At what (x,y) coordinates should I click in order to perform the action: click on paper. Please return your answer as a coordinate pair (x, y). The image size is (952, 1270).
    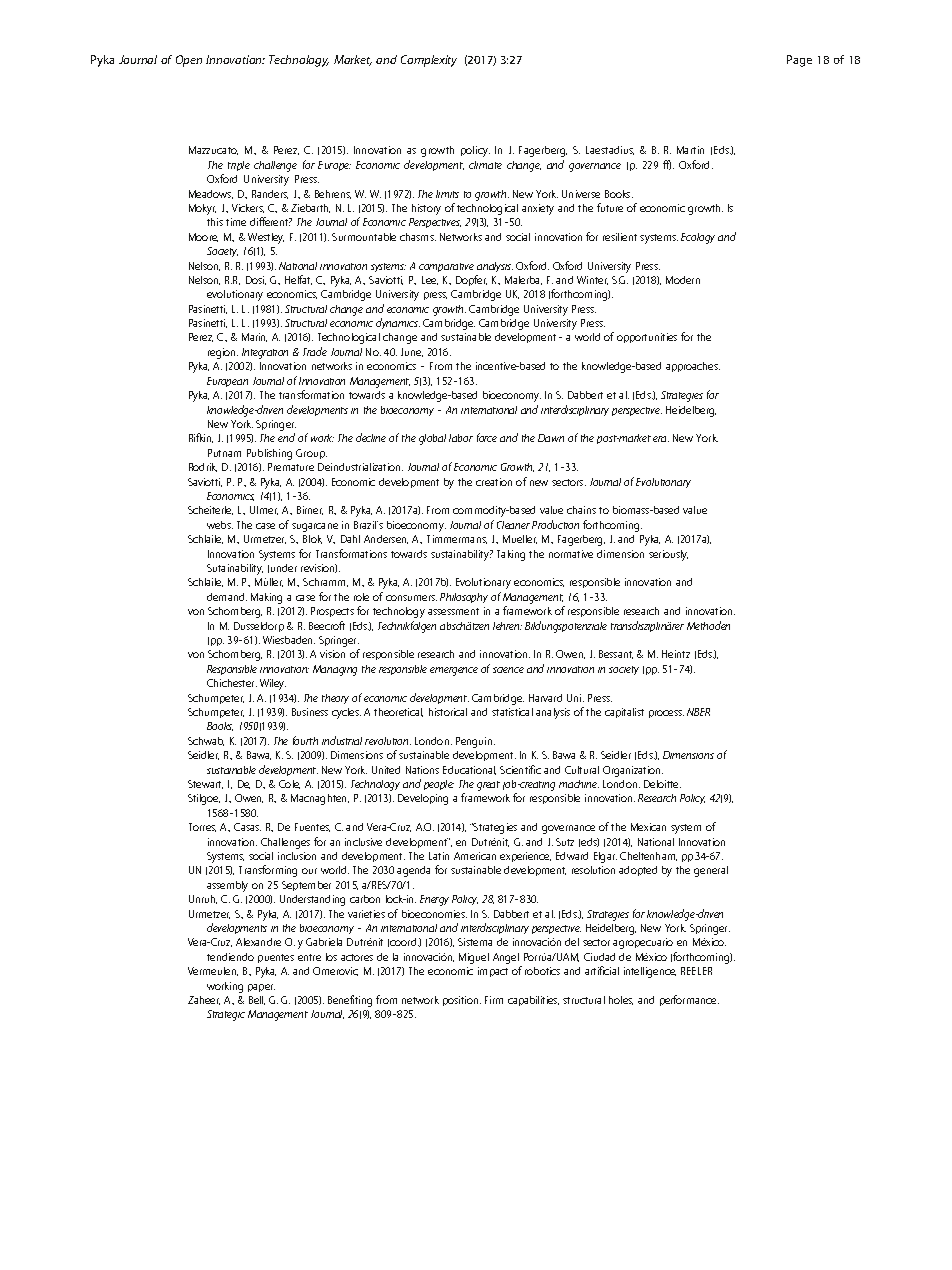
    Looking at the image, I should click on (261, 988).
